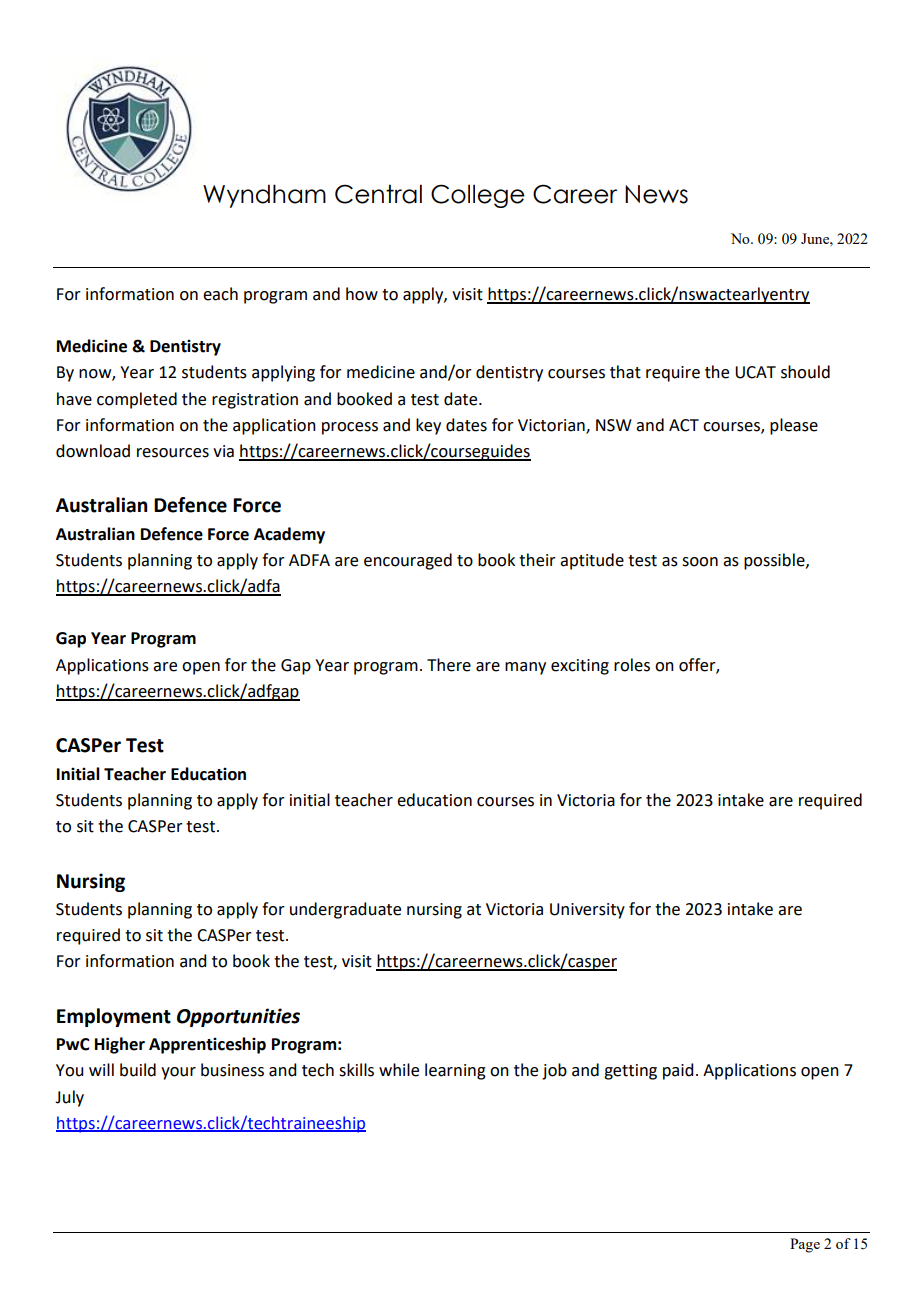 This image has height=1308, width=924. I want to click on key, so click(428, 426).
